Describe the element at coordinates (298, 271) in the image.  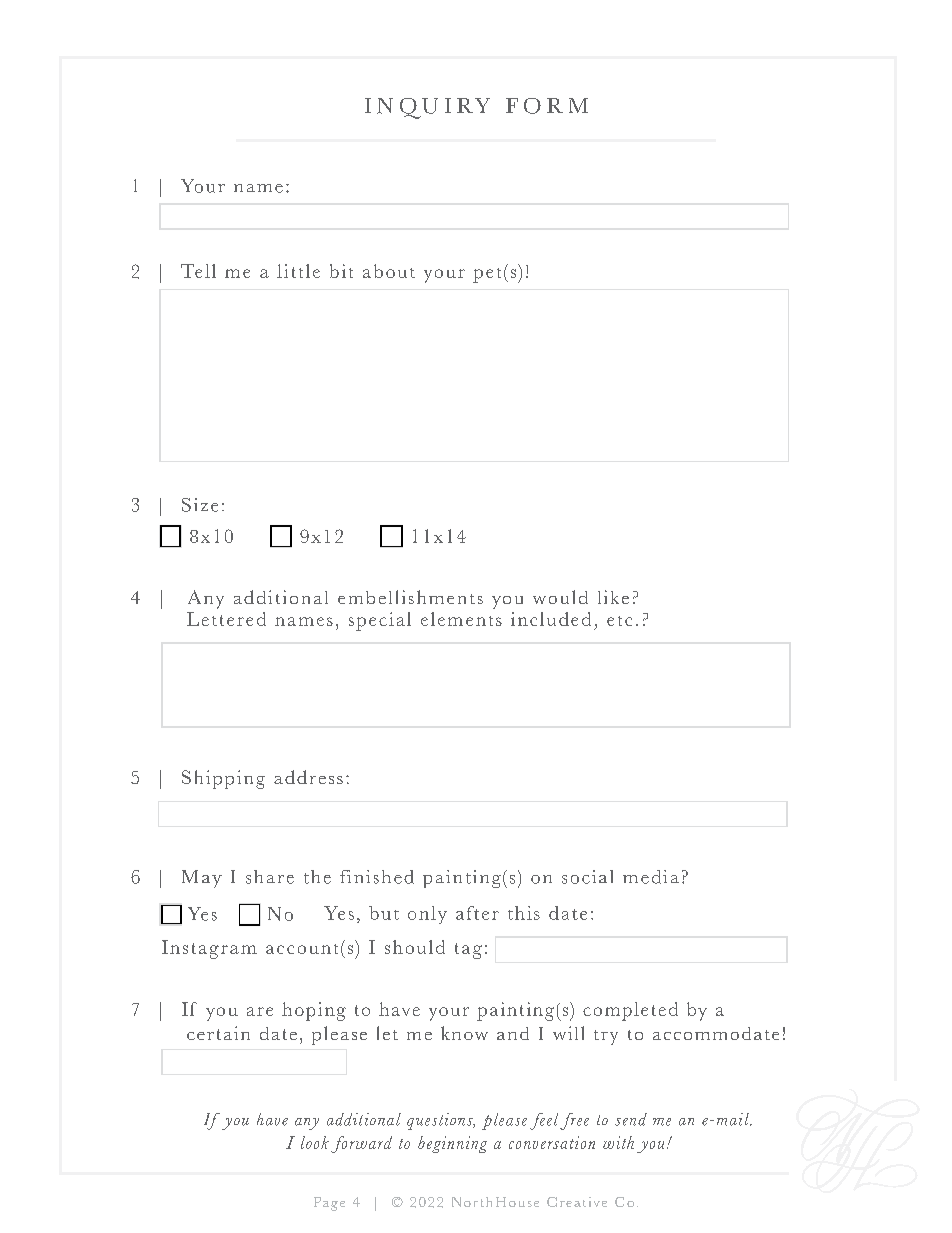
I see `little` at that location.
